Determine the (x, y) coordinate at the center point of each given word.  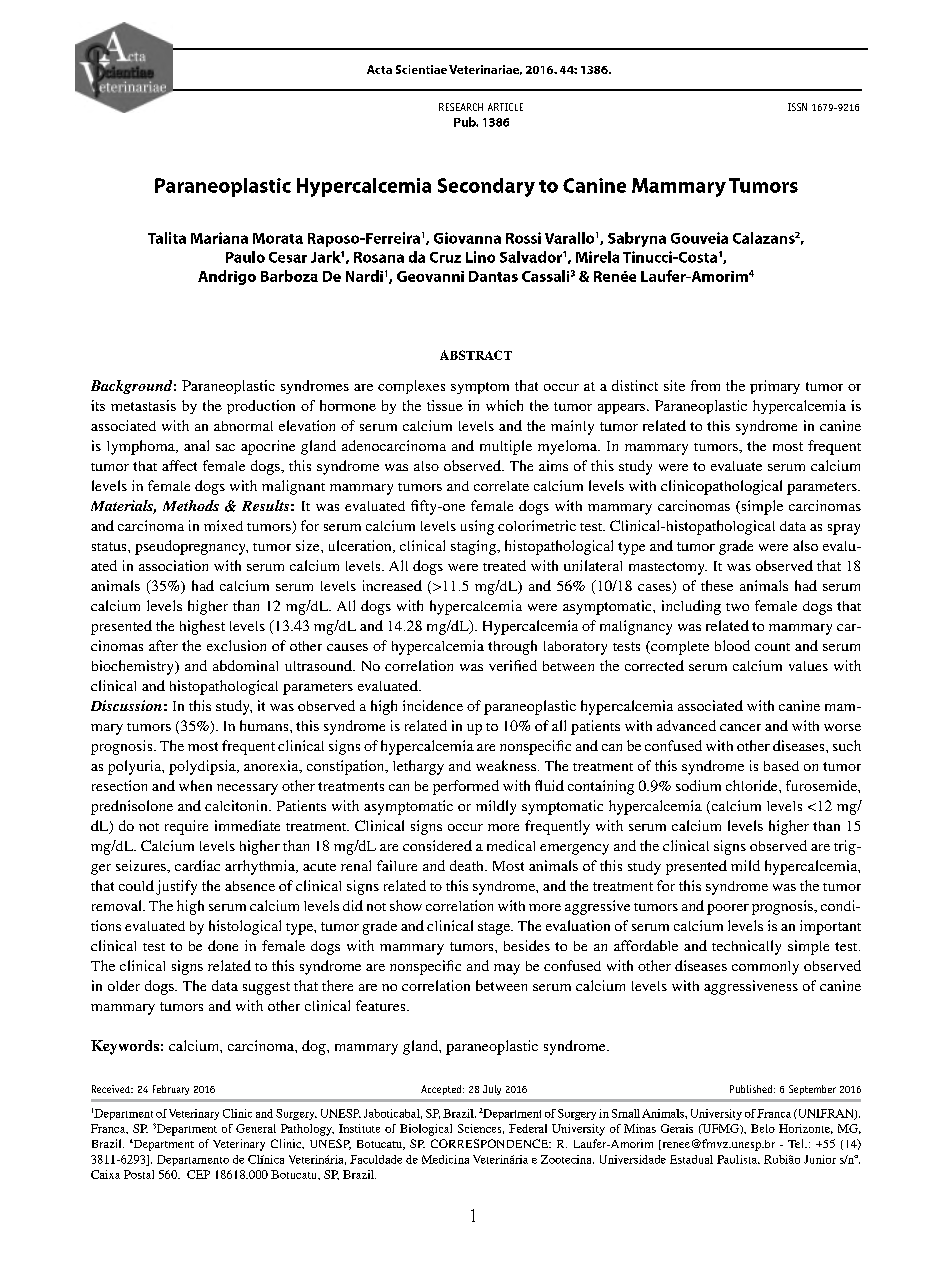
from (705, 385)
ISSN (797, 107)
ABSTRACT (476, 355)
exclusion (236, 645)
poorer (728, 909)
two (737, 607)
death (468, 865)
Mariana (219, 238)
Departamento (193, 1160)
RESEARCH (461, 107)
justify (176, 887)
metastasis (143, 405)
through (512, 647)
